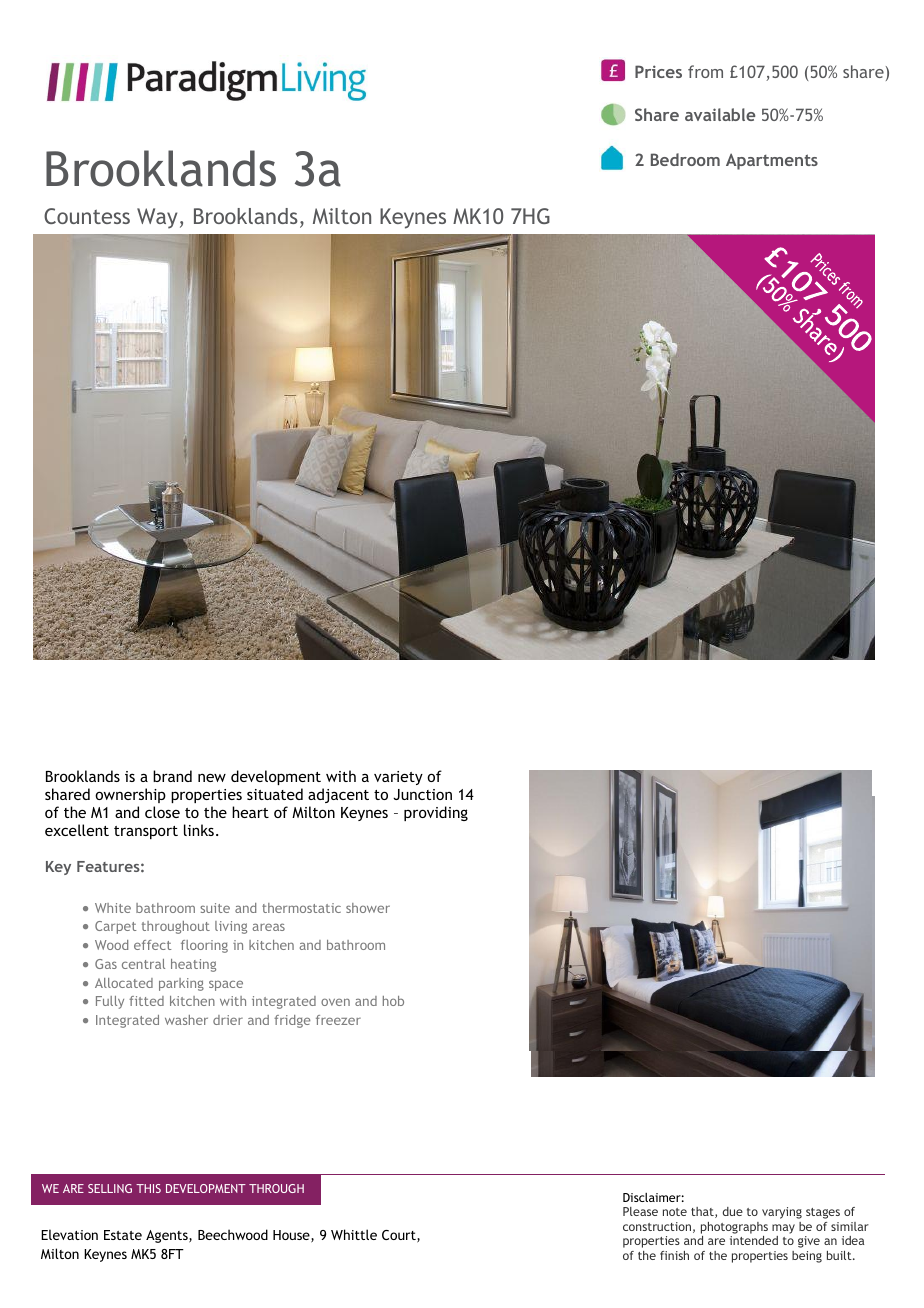  What do you see at coordinates (398, 778) in the screenshot?
I see `variety` at bounding box center [398, 778].
